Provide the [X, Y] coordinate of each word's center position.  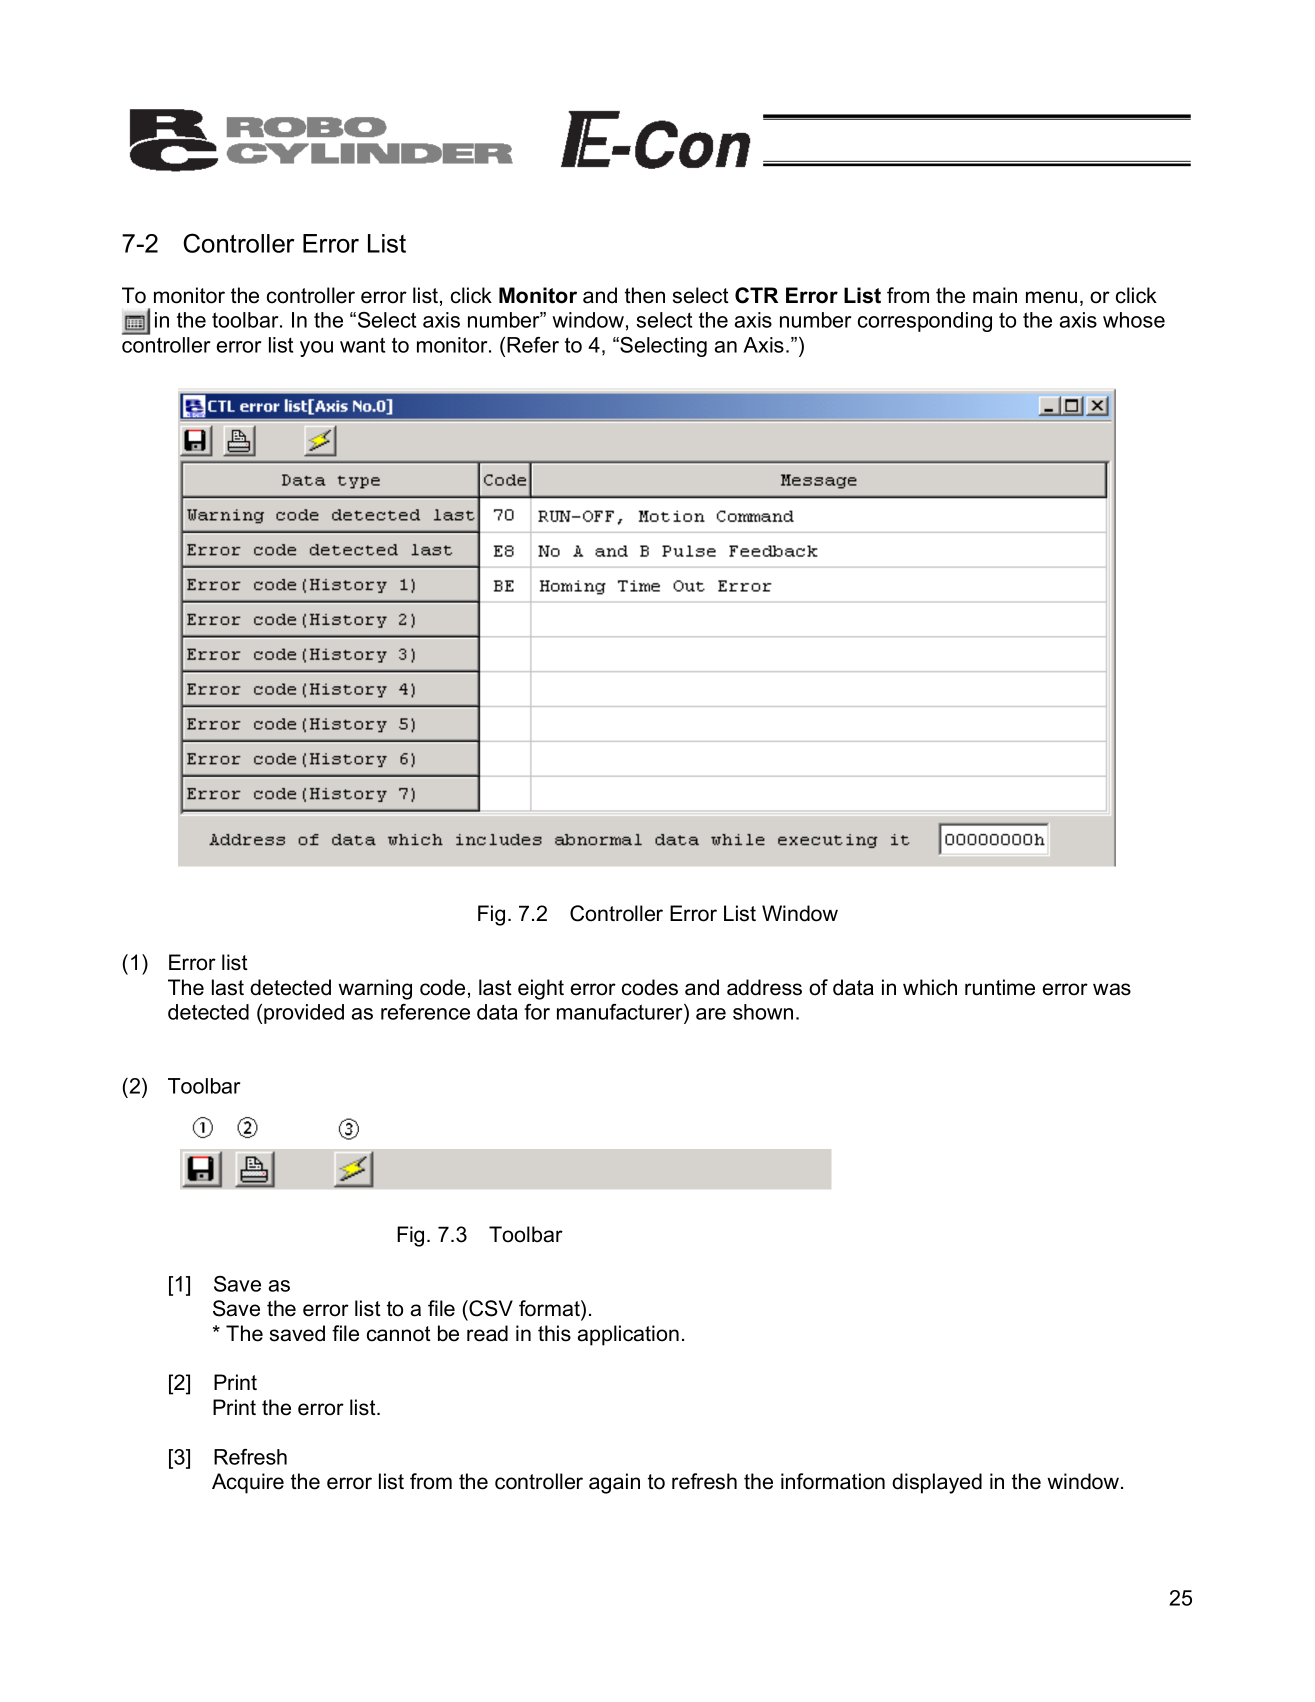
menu [1051, 297]
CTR [756, 295]
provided [304, 1014]
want [362, 345]
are [711, 1014]
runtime [1000, 987]
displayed [937, 1483]
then [645, 295]
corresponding [925, 322]
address [764, 987]
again [614, 1483]
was [1112, 989]
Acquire [248, 1483]
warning [375, 989]
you [316, 349]
